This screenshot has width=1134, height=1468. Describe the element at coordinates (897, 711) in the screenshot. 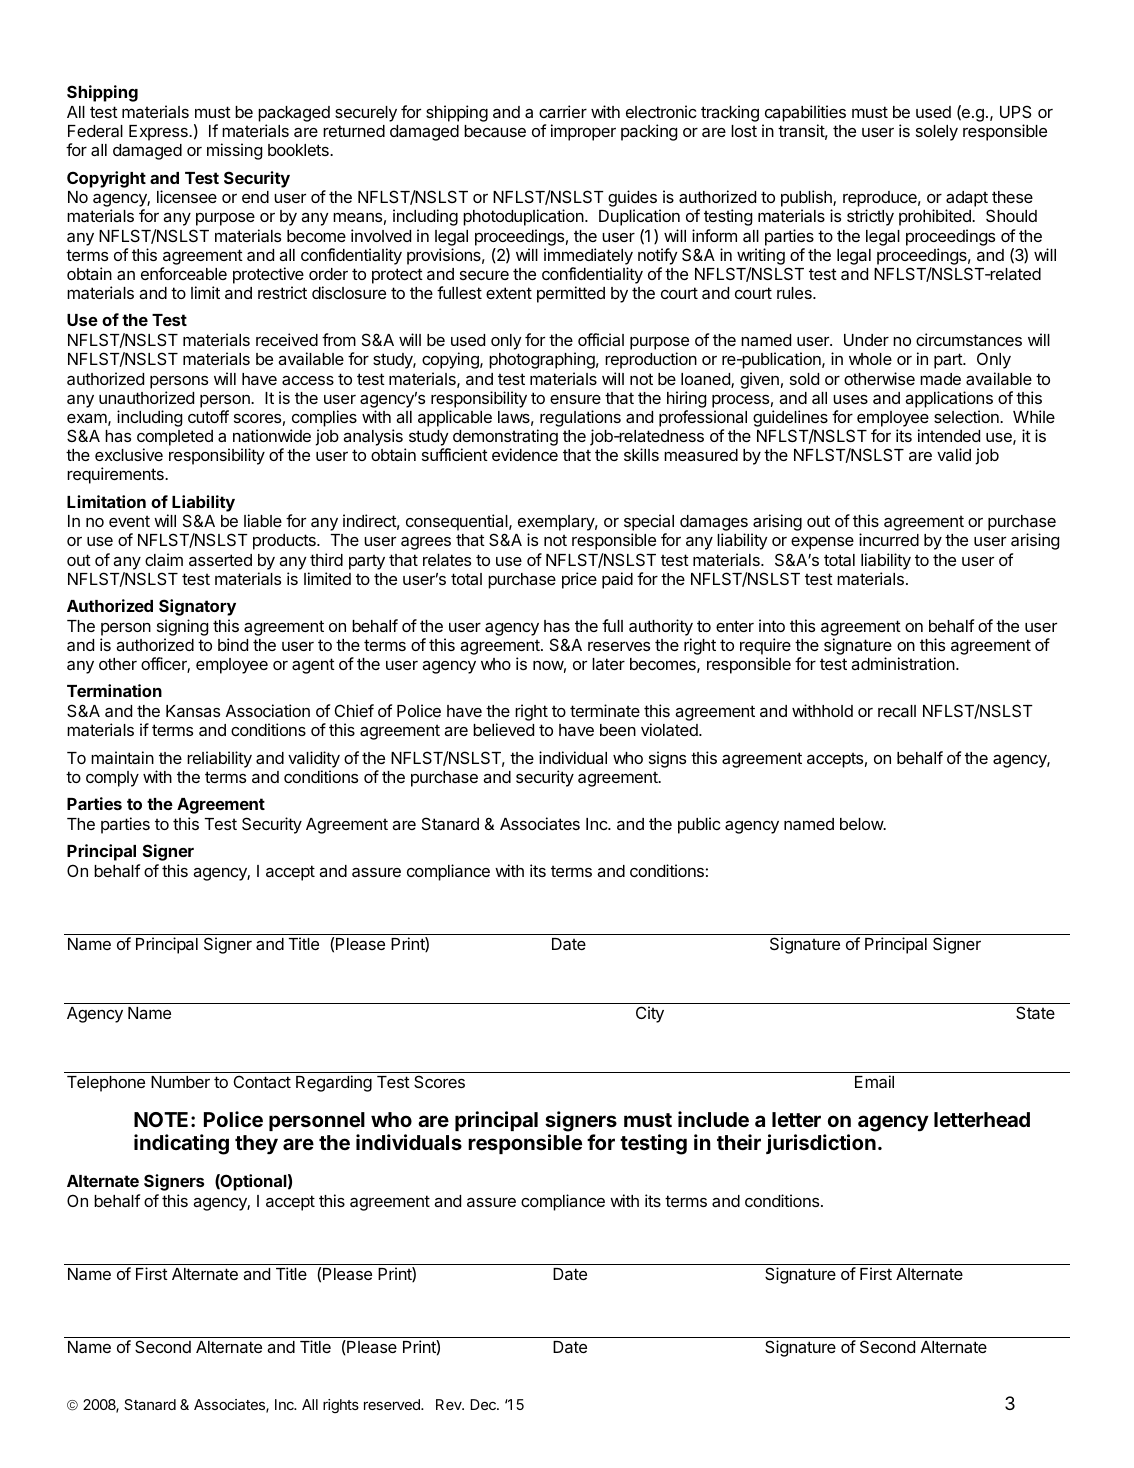

I see `recall` at that location.
